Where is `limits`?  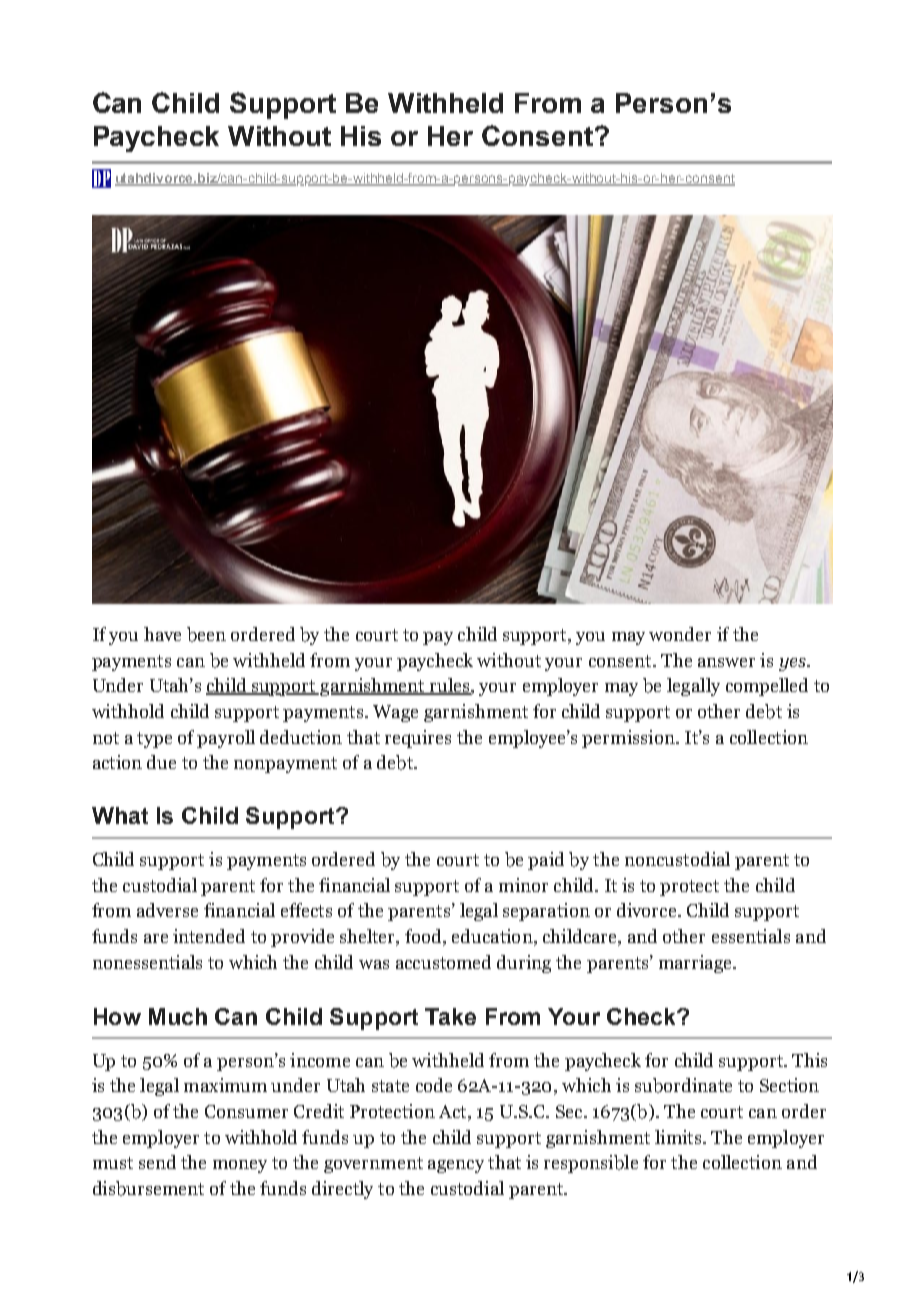
limits is located at coordinates (679, 1137).
